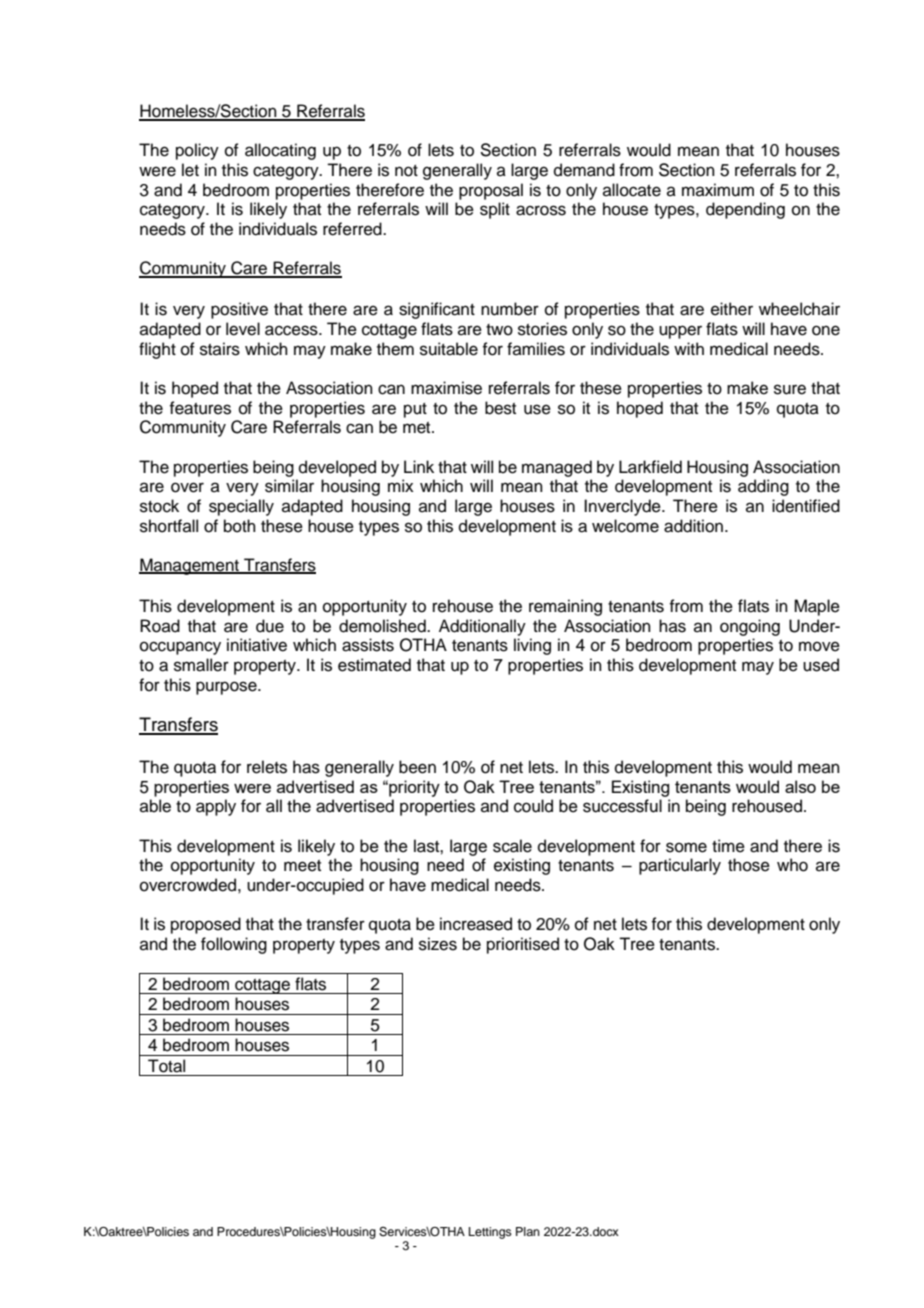 The height and width of the screenshot is (1308, 924). Describe the element at coordinates (523, 945) in the screenshot. I see `prioritised` at that location.
